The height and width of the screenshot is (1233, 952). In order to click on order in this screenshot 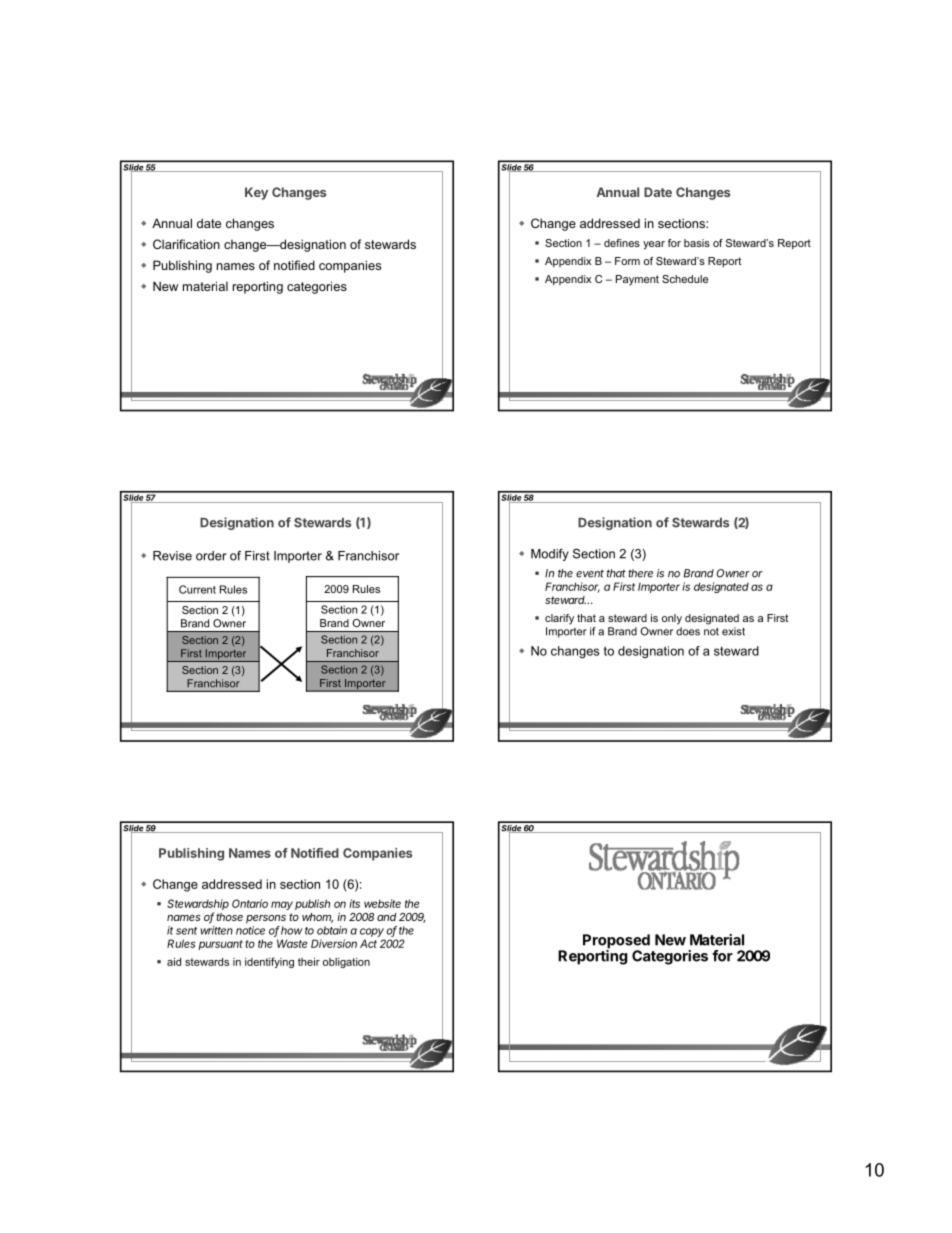, I will do `click(211, 556)`.
